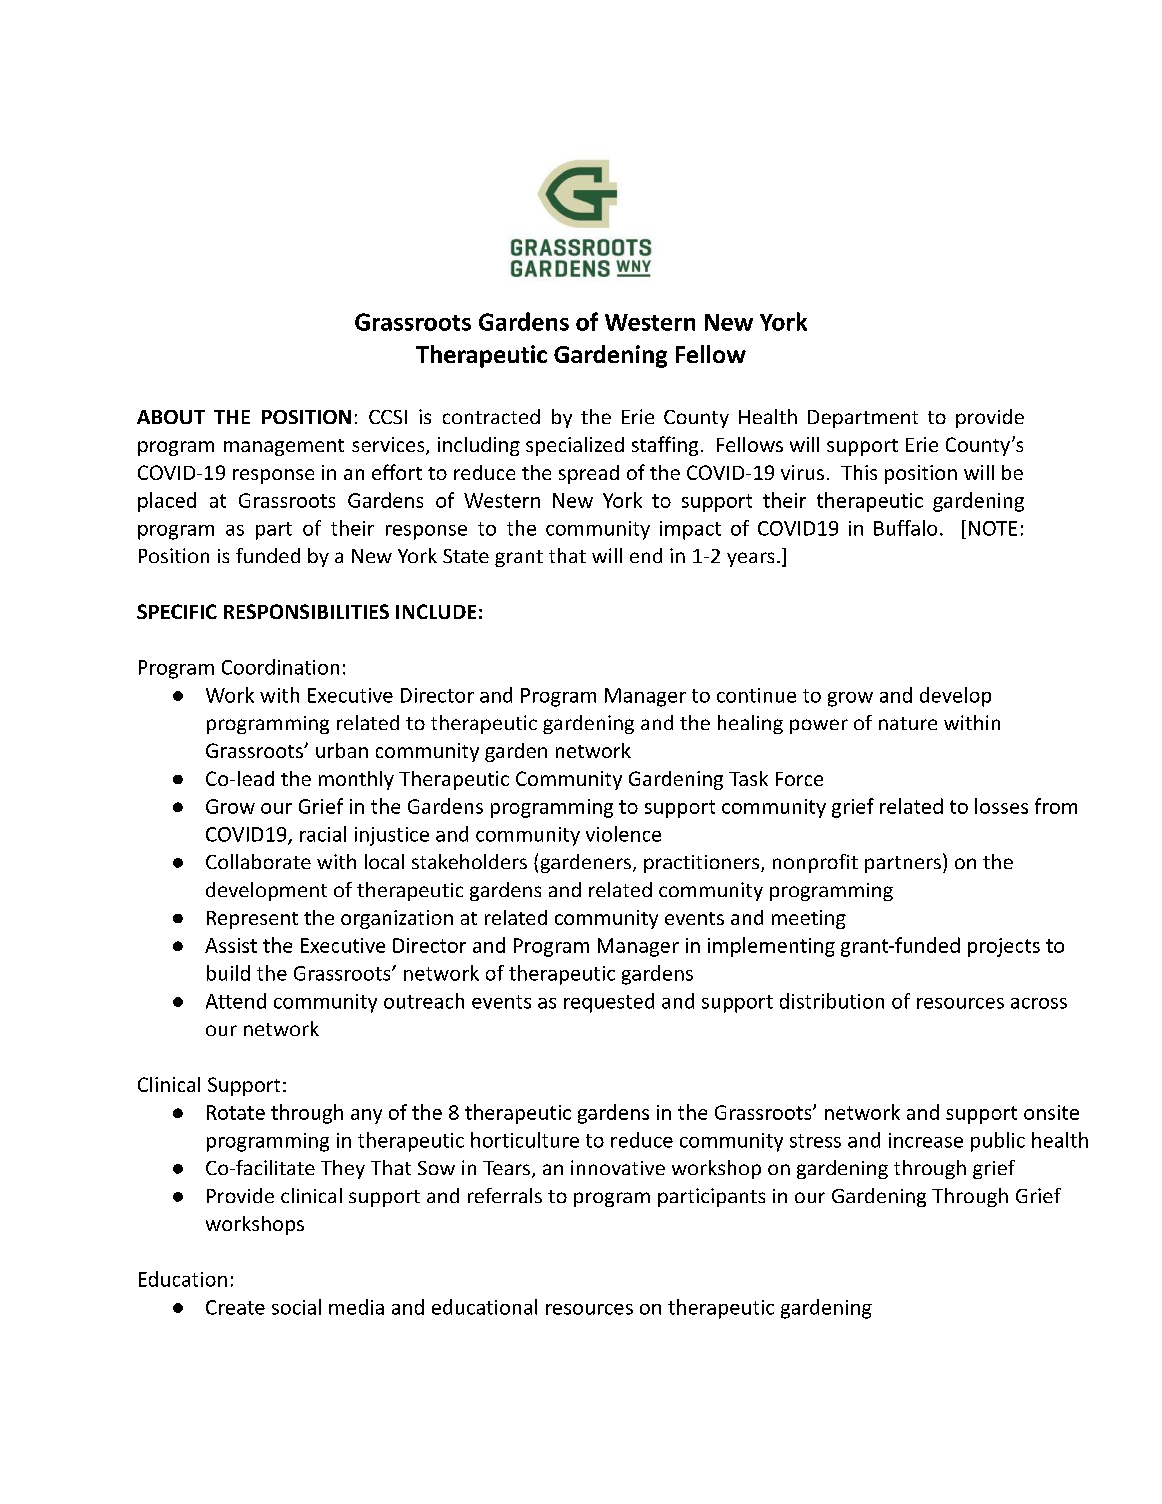 The image size is (1162, 1504). Describe the element at coordinates (859, 472) in the screenshot. I see `This` at that location.
